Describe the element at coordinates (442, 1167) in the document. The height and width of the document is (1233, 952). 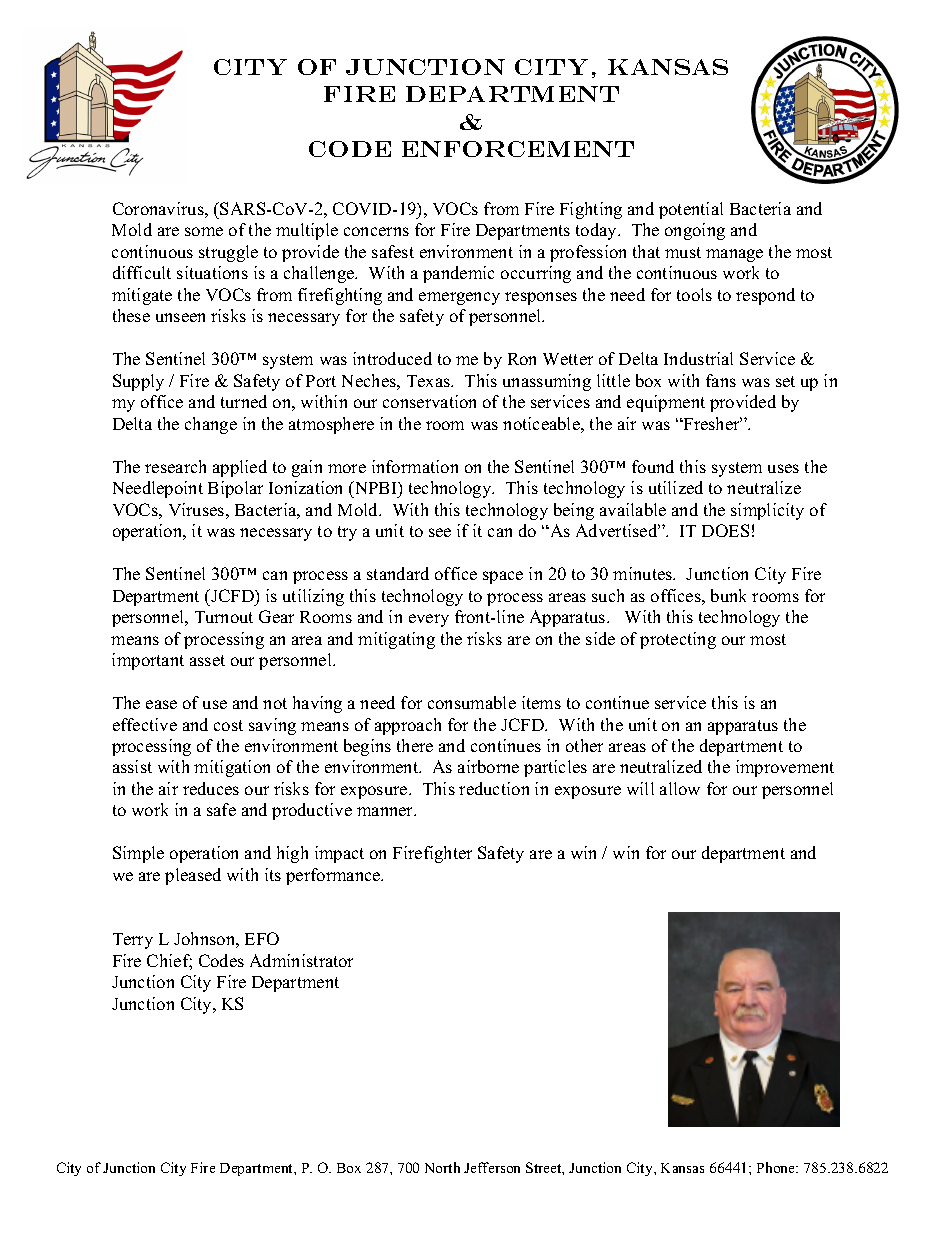
I see `North` at that location.
